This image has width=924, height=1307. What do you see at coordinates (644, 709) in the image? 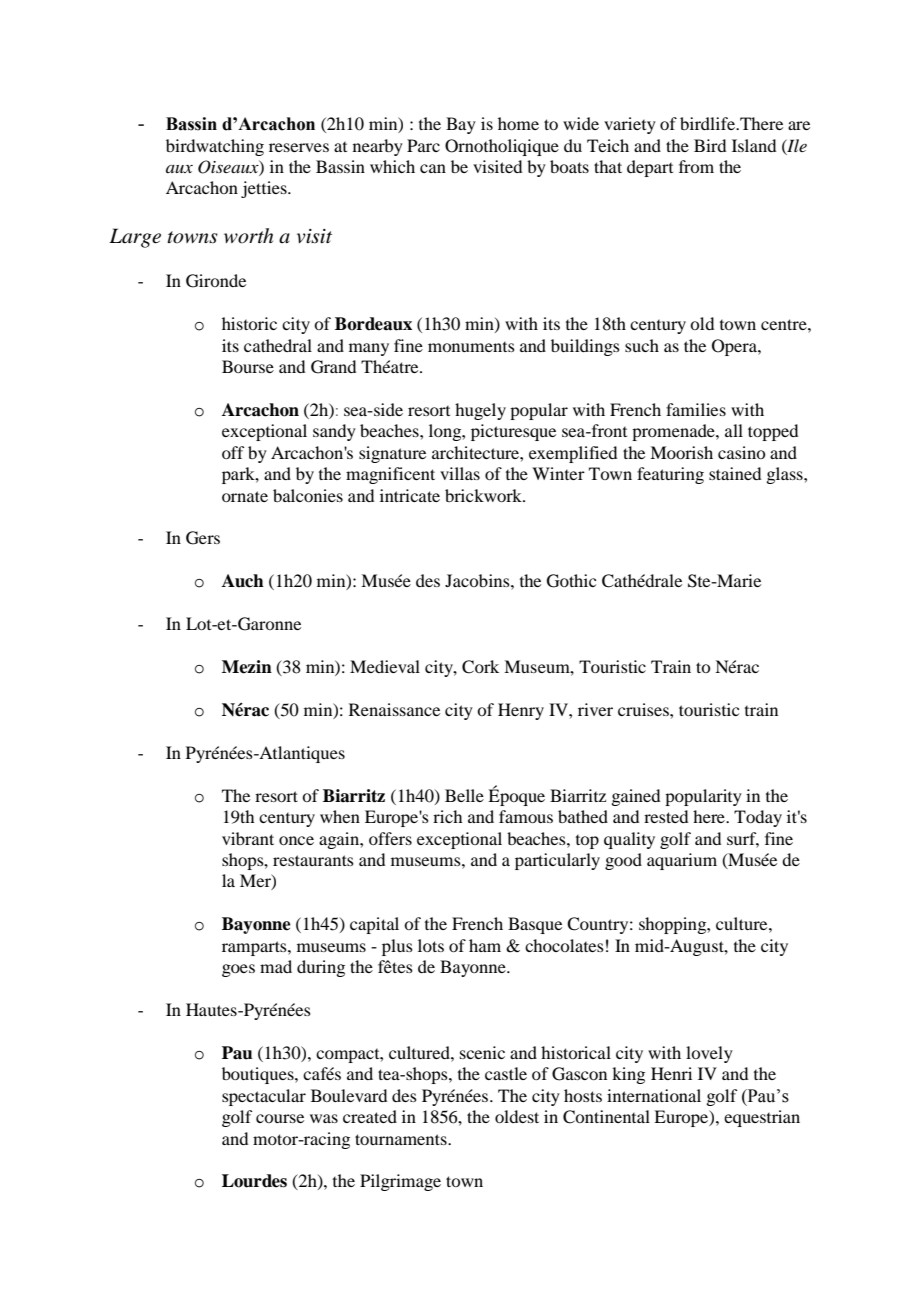
I see `cruises` at bounding box center [644, 709].
